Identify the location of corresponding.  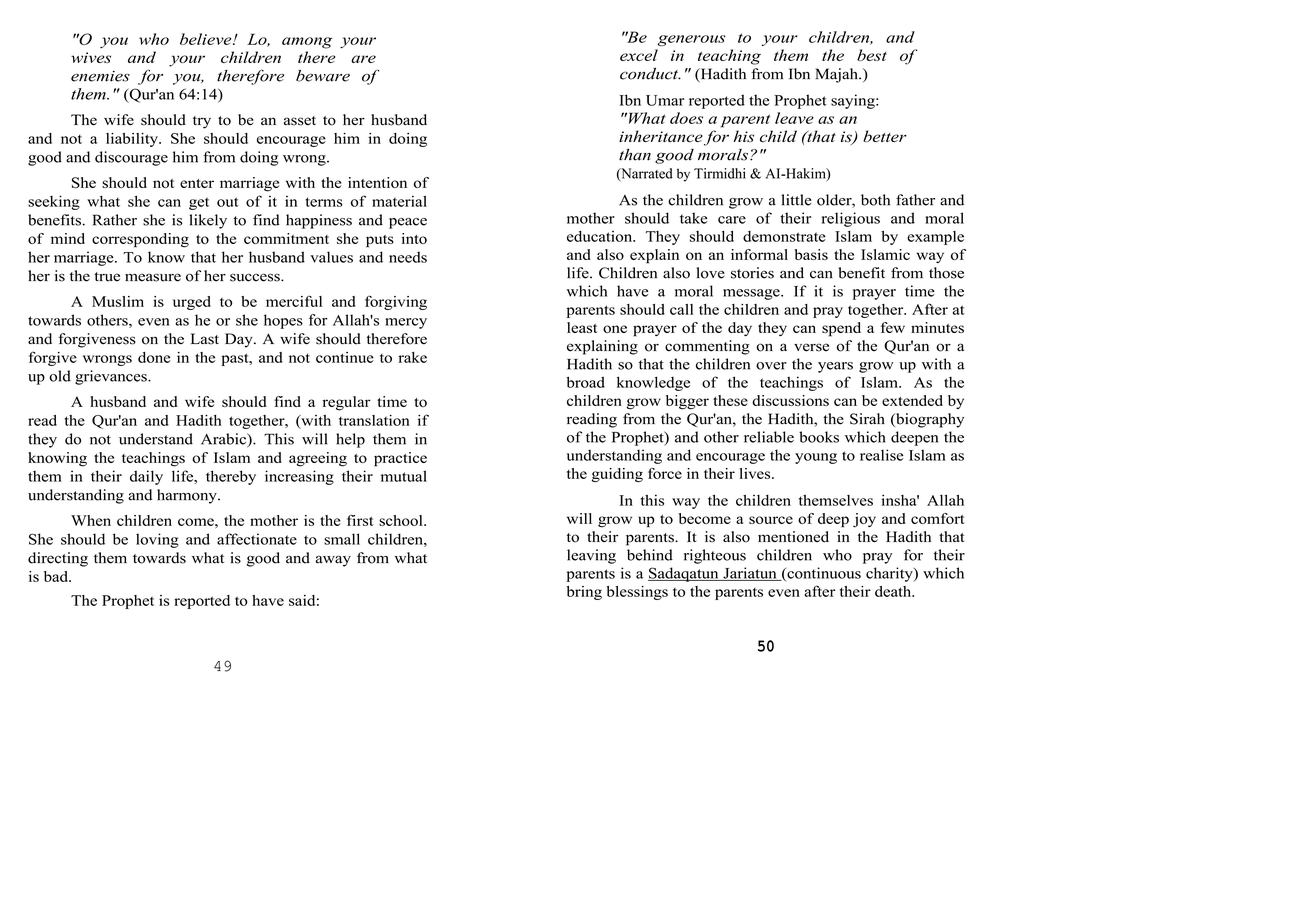
(140, 240).
